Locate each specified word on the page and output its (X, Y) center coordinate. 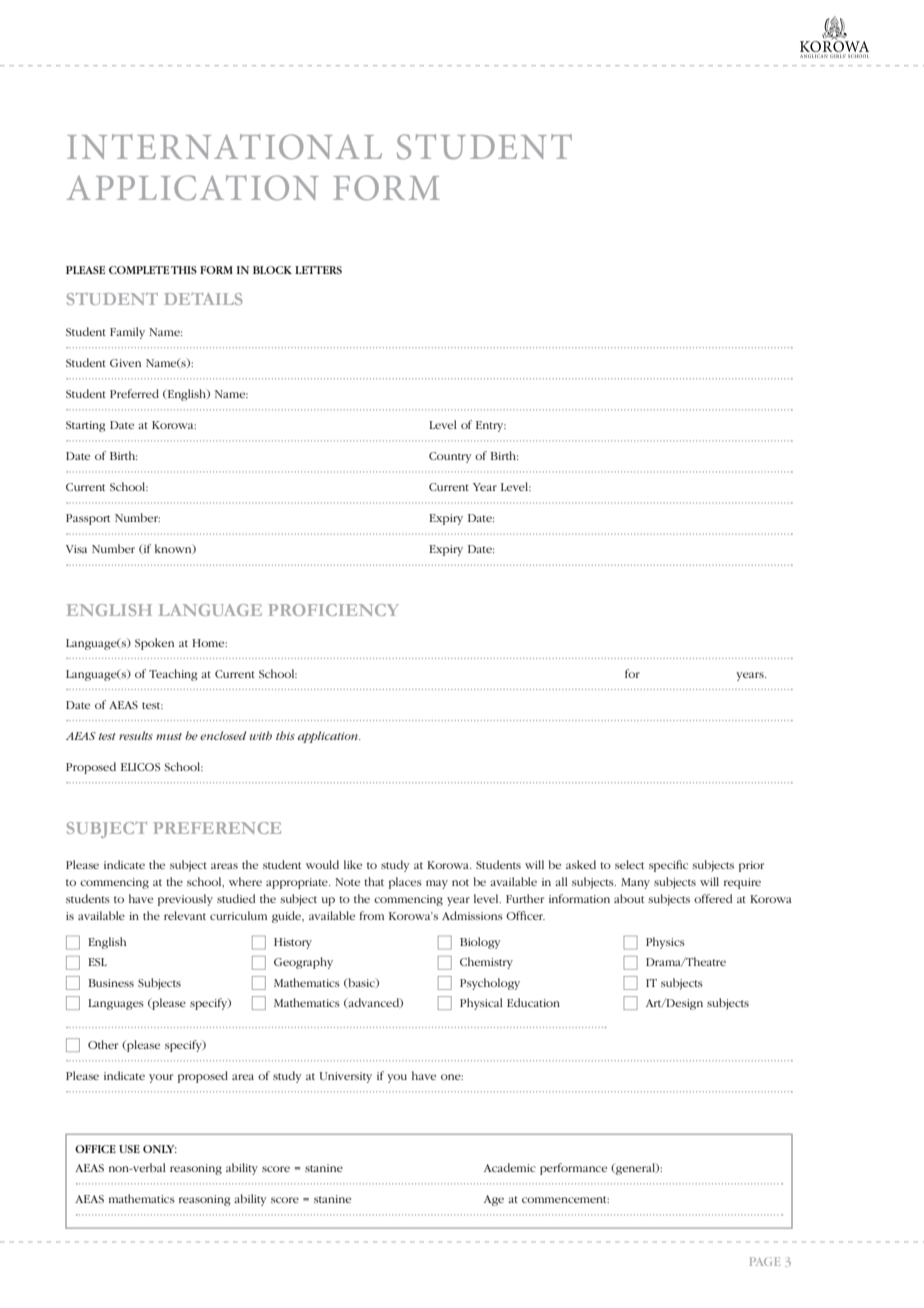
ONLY (160, 1149)
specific (668, 866)
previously (185, 900)
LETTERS (318, 270)
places (405, 883)
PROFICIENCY (333, 610)
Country (450, 457)
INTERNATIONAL (224, 146)
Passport (88, 519)
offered (713, 898)
